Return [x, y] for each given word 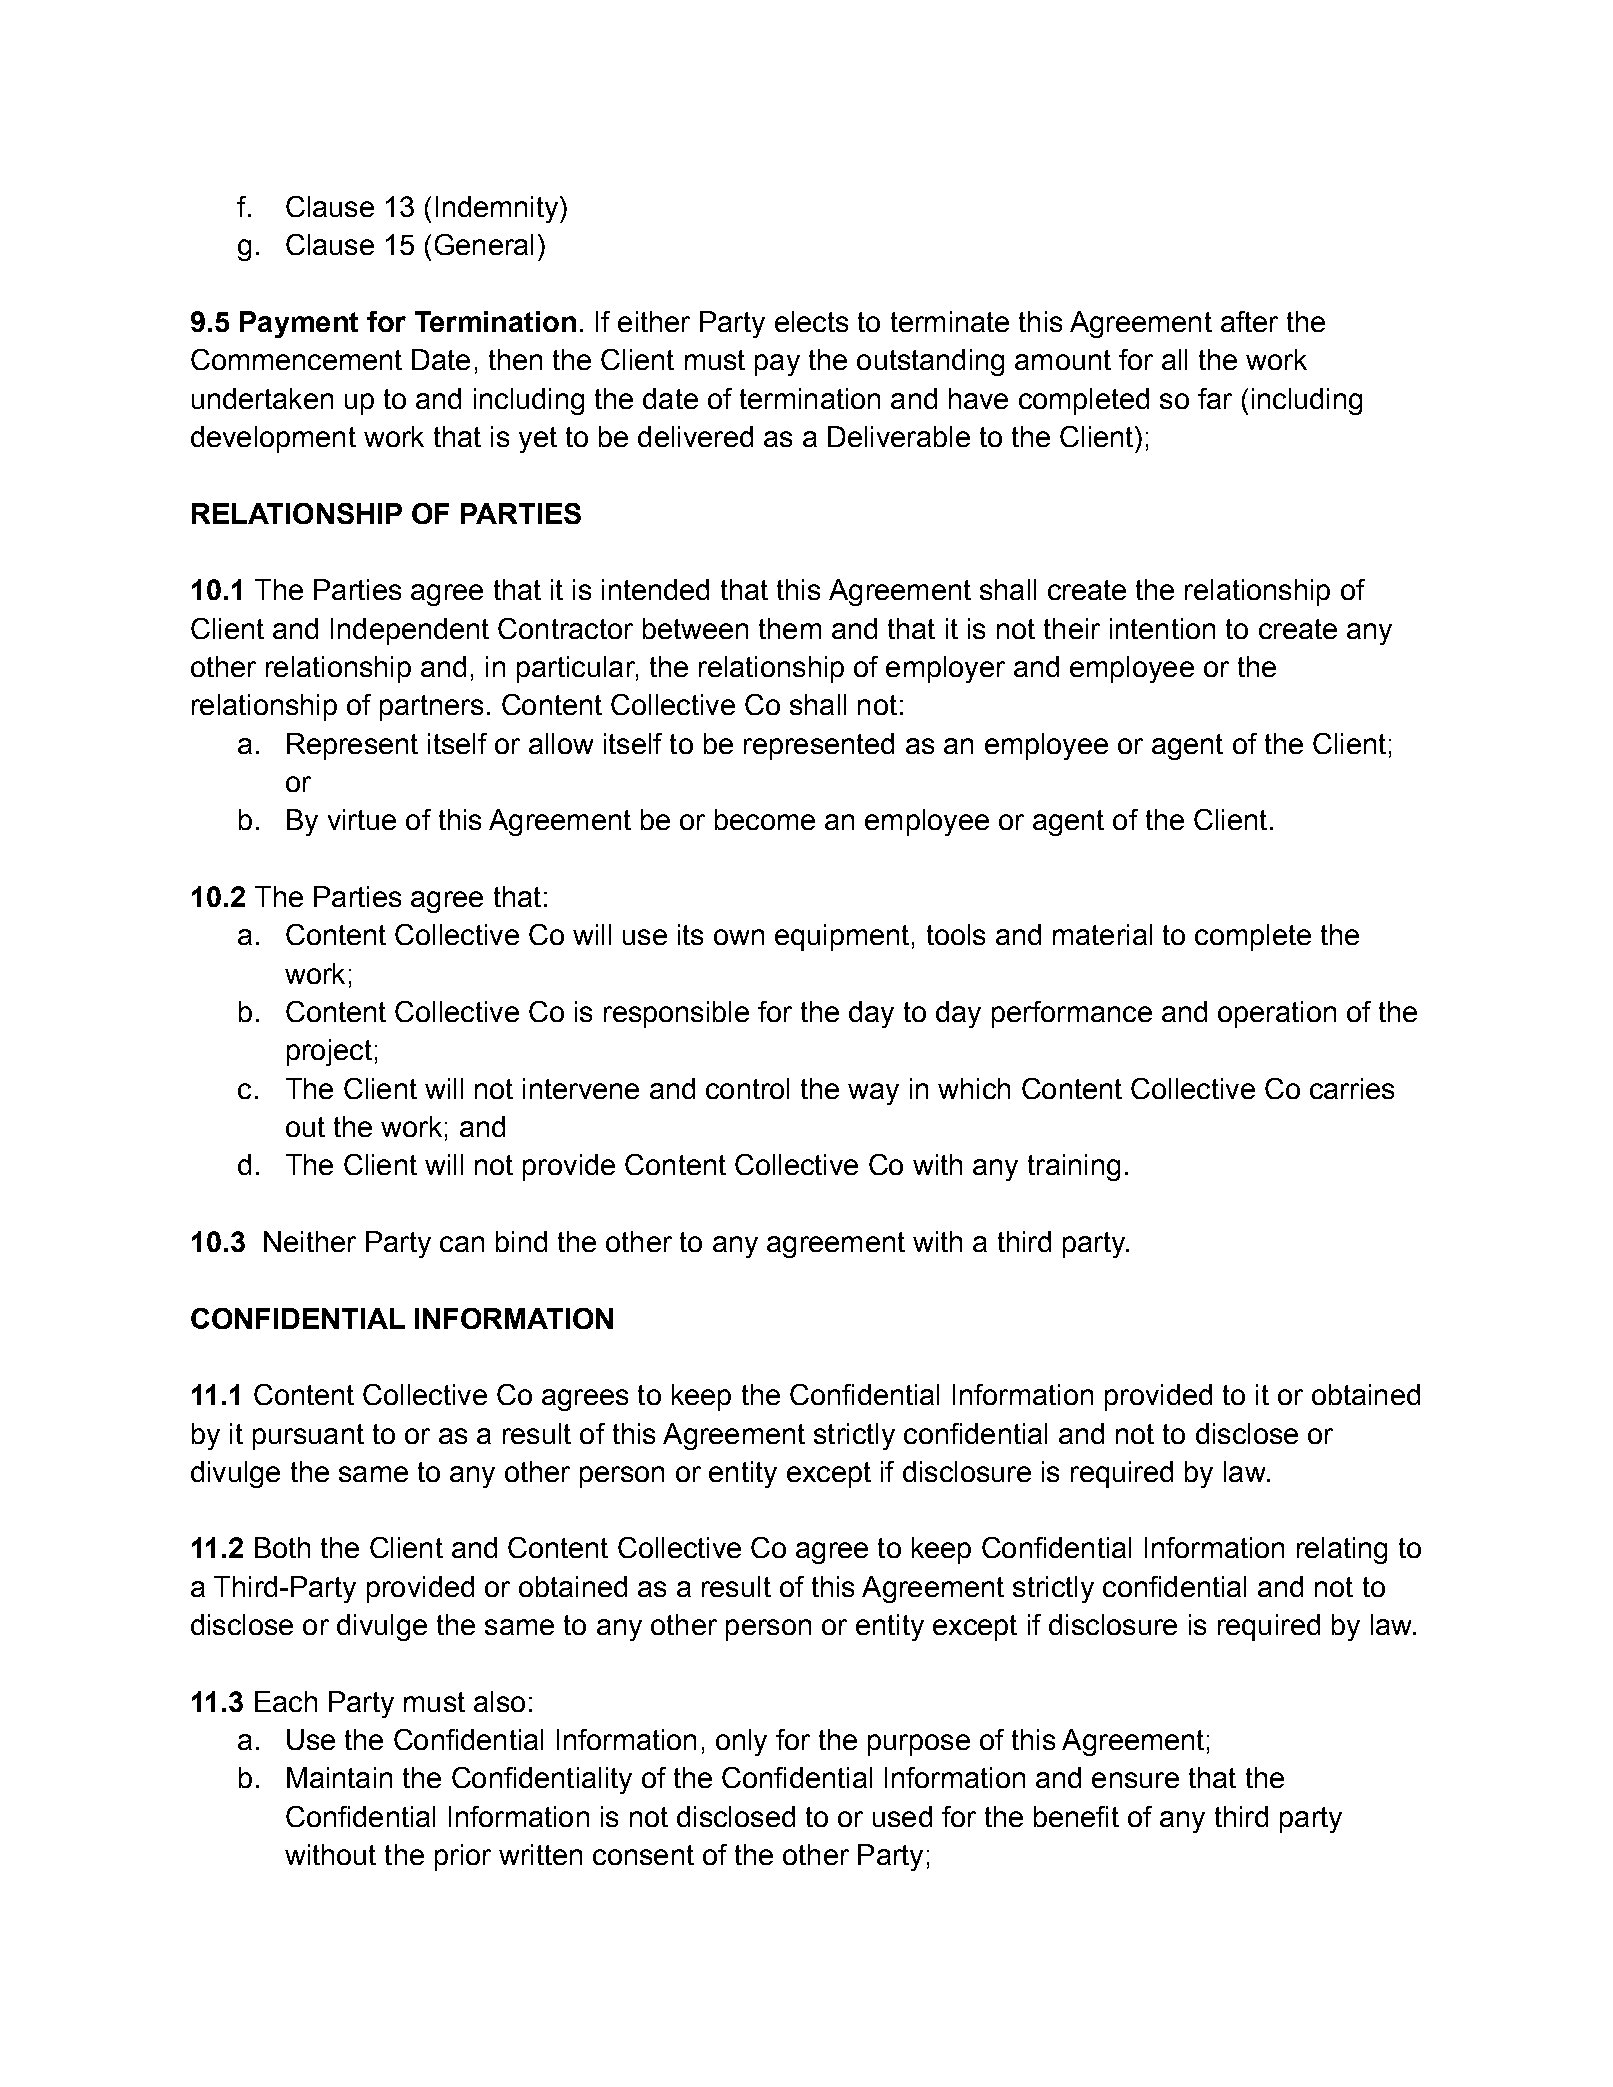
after [1249, 321]
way [873, 1094]
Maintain [339, 1777]
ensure [1135, 1780]
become [765, 819]
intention [1162, 628]
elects [811, 321]
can [462, 1244]
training [1074, 1167]
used [902, 1816]
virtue [362, 819]
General [484, 244]
